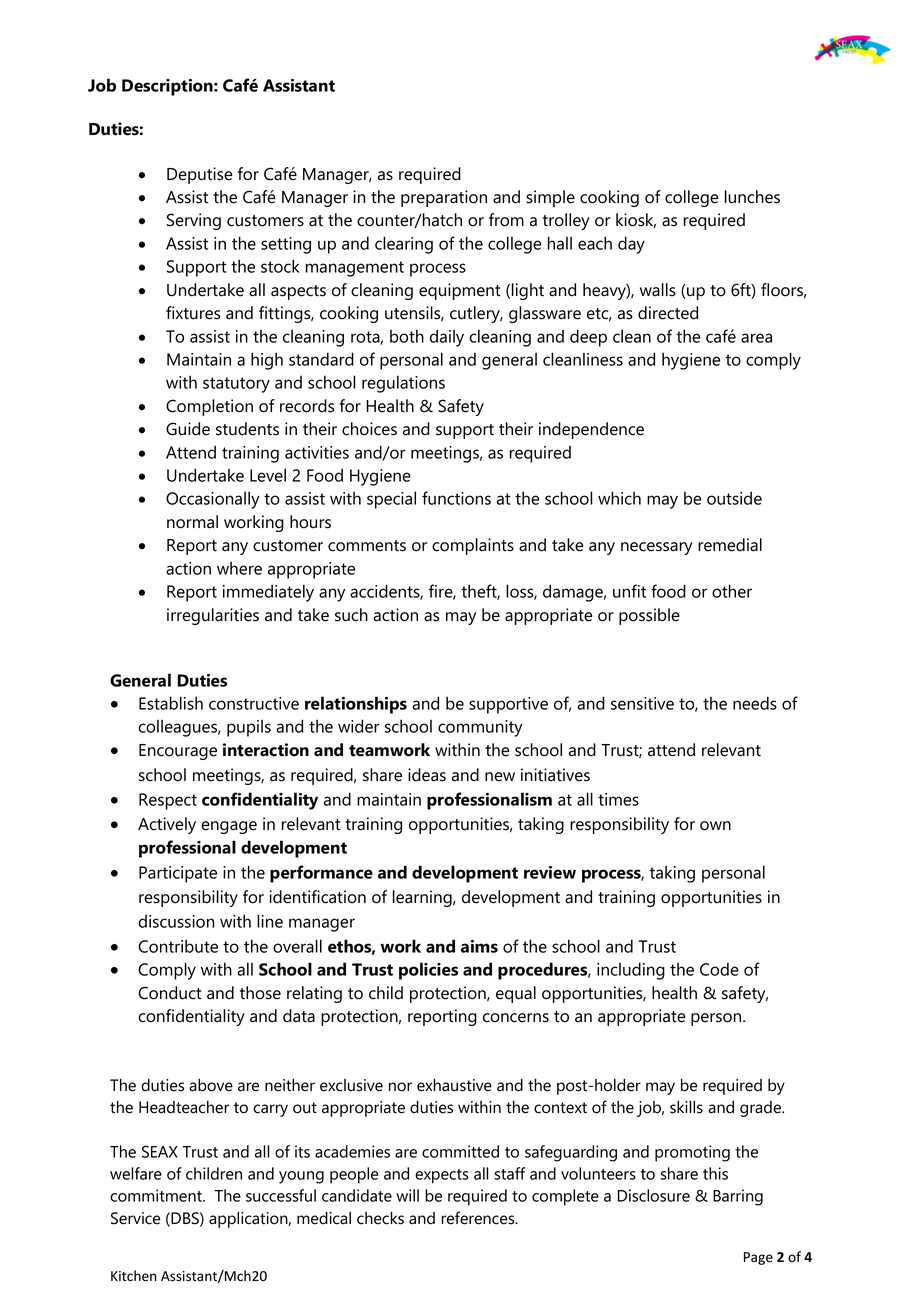  What do you see at coordinates (194, 221) in the screenshot?
I see `Serving` at bounding box center [194, 221].
